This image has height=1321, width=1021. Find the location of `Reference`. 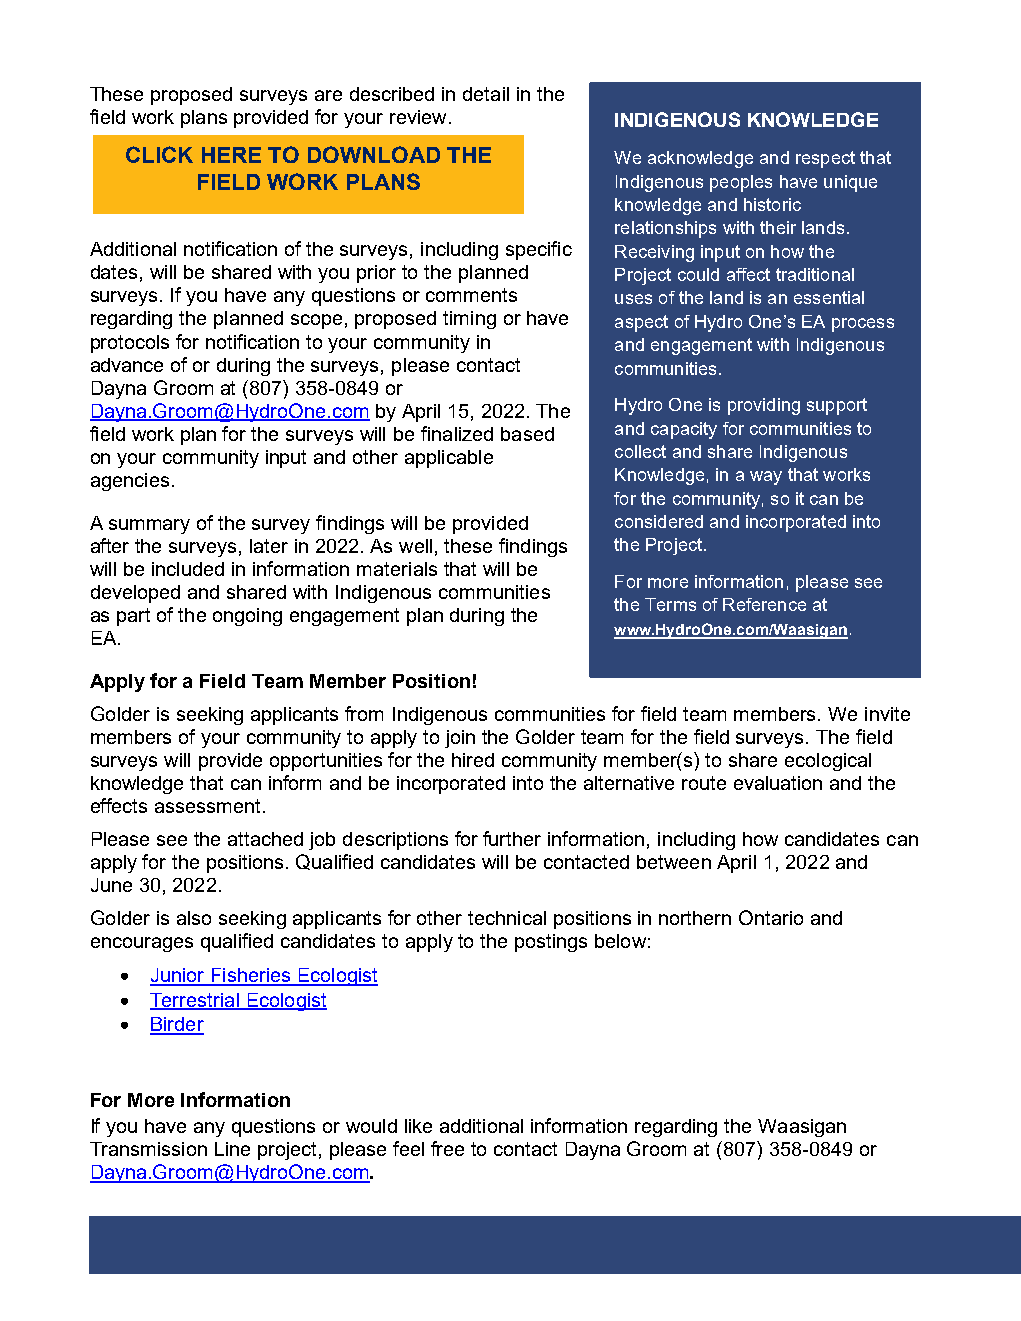

Reference is located at coordinates (764, 604).
